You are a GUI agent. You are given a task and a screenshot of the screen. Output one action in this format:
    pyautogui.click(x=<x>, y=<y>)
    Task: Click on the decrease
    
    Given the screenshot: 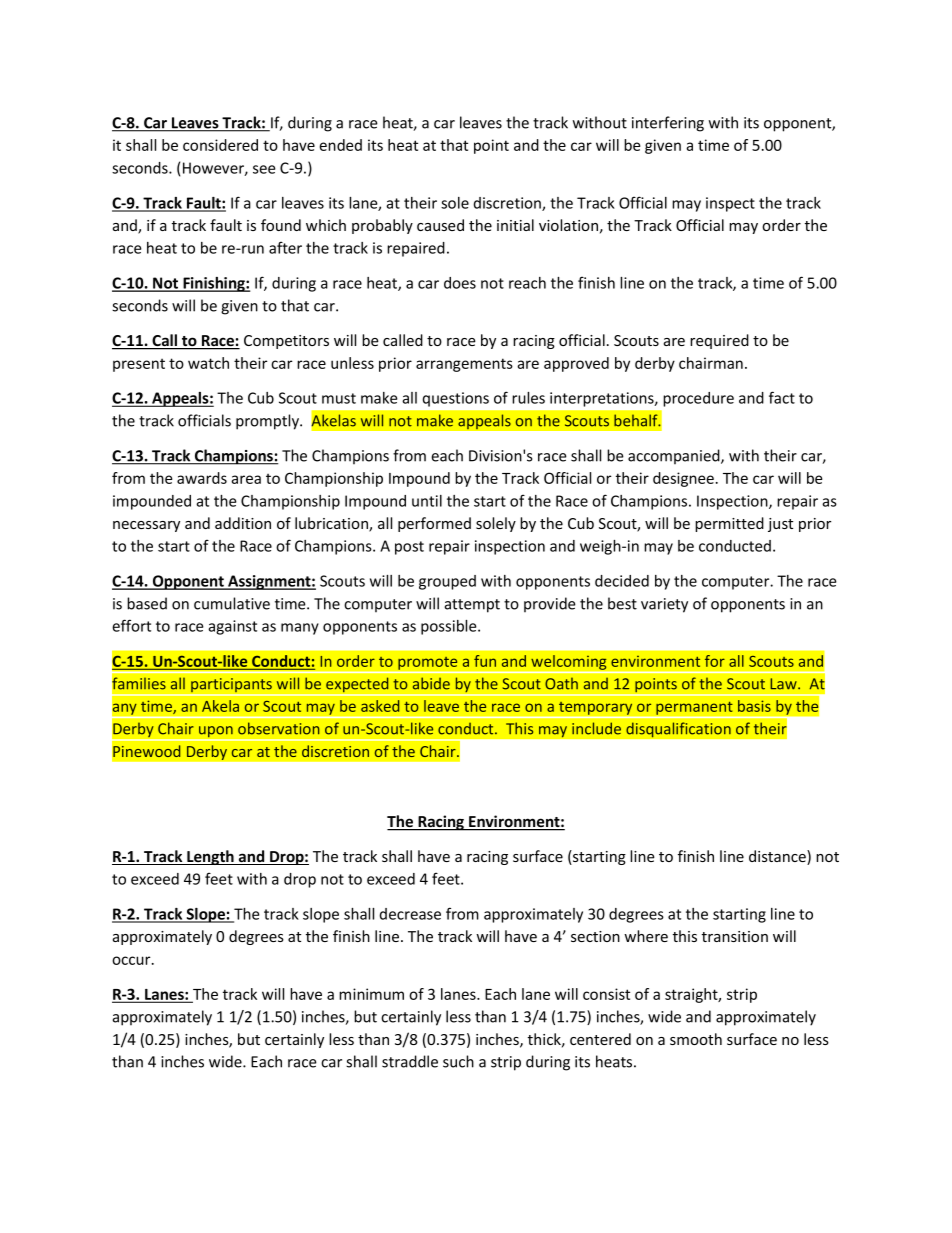 What is the action you would take?
    pyautogui.click(x=410, y=914)
